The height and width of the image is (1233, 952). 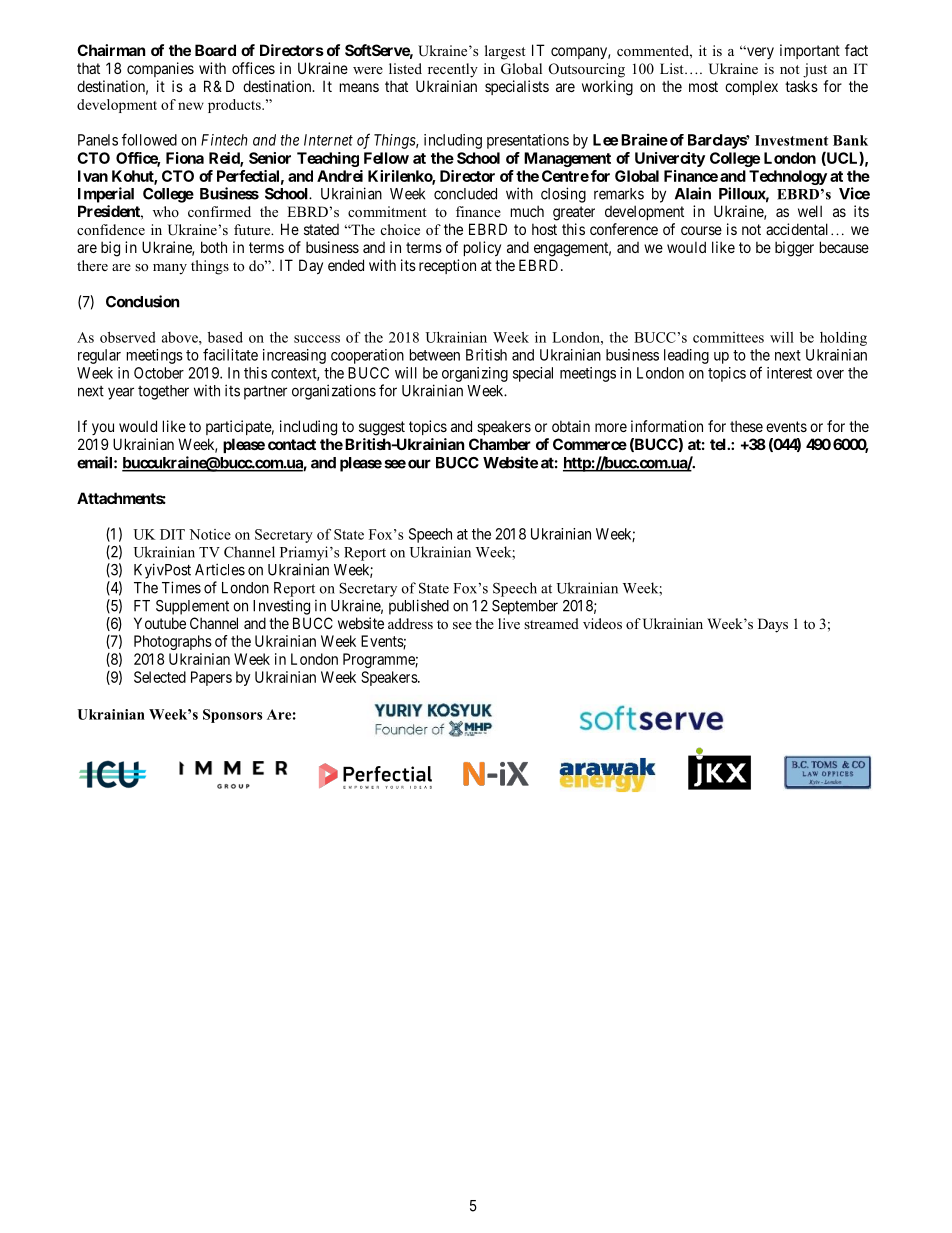 What do you see at coordinates (751, 87) in the image?
I see `complex` at bounding box center [751, 87].
